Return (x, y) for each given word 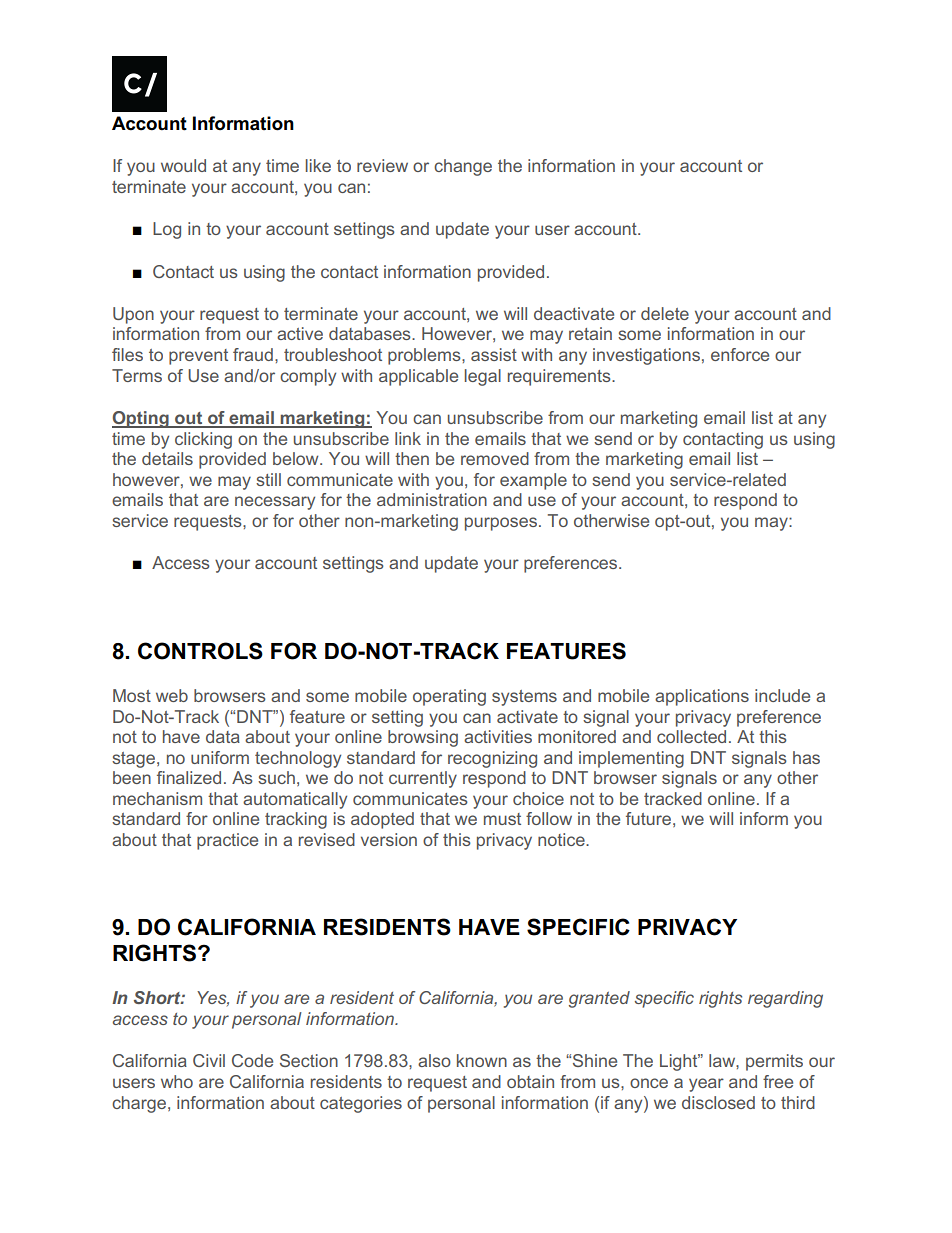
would (183, 165)
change (463, 167)
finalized (189, 777)
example (533, 481)
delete (665, 313)
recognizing (492, 759)
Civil (209, 1060)
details (167, 458)
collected (691, 736)
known (482, 1060)
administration (432, 499)
